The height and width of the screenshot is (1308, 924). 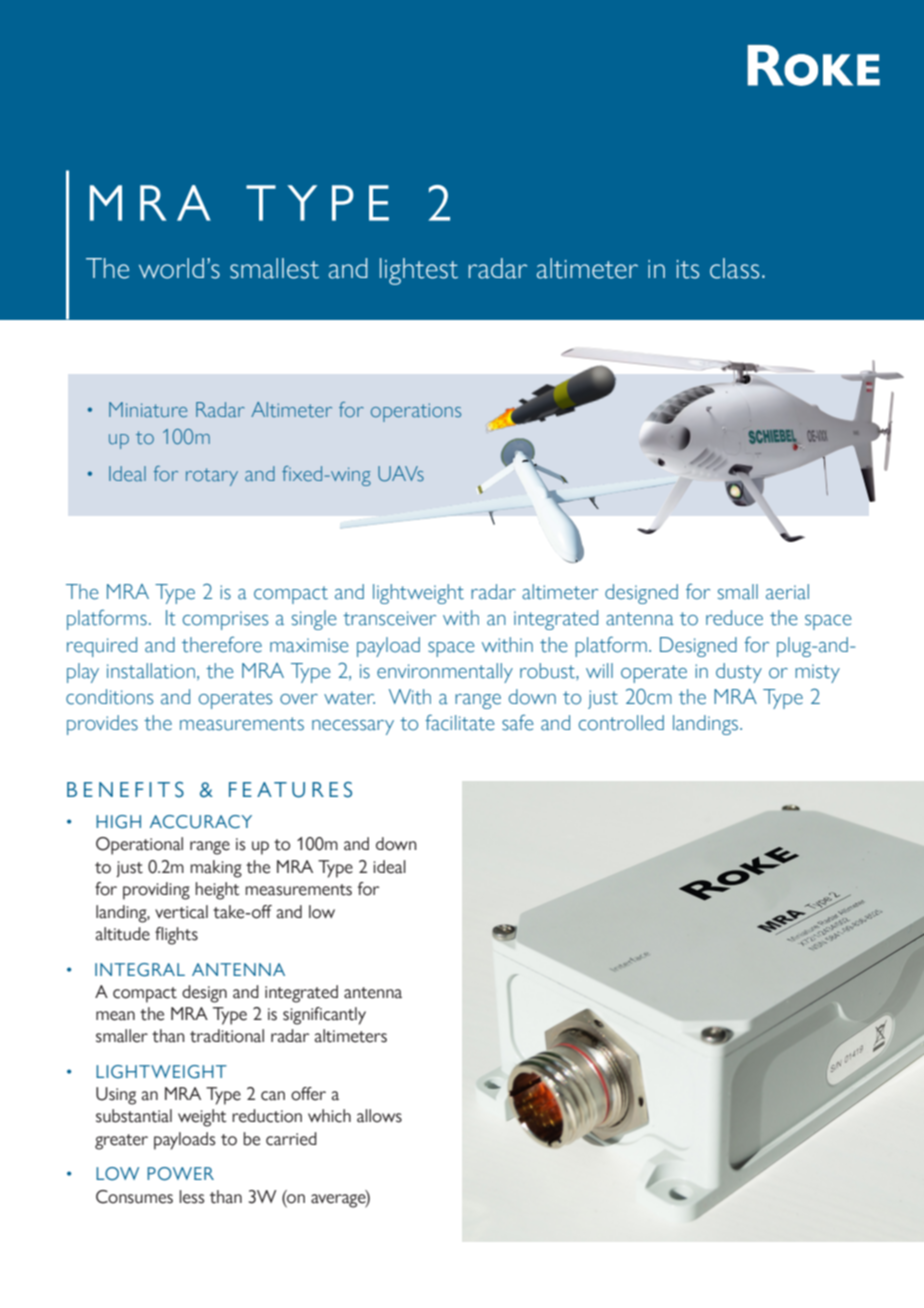 What do you see at coordinates (621, 723) in the screenshot?
I see `controlled` at bounding box center [621, 723].
